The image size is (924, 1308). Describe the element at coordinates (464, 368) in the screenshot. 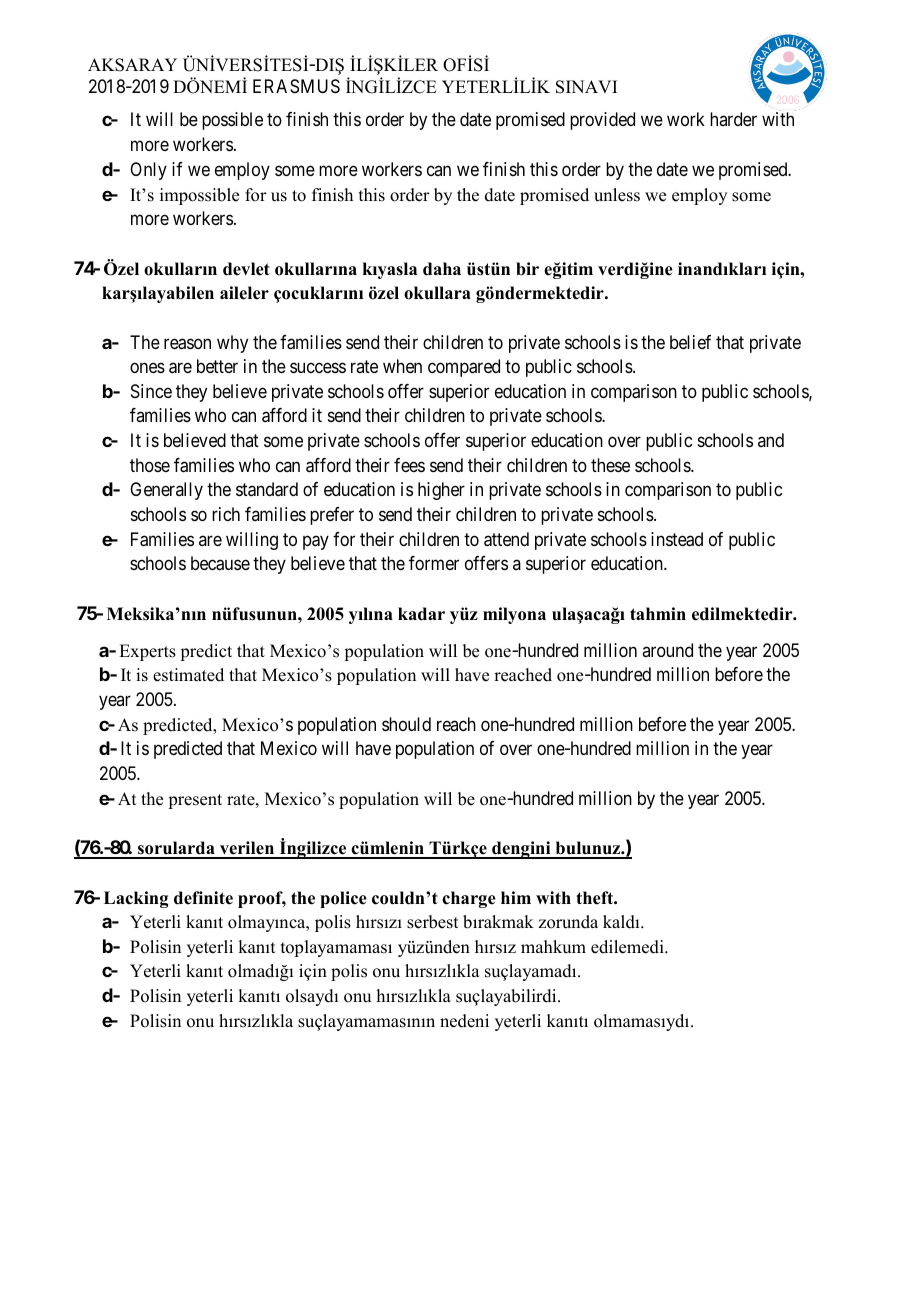

I see `compared` at that location.
